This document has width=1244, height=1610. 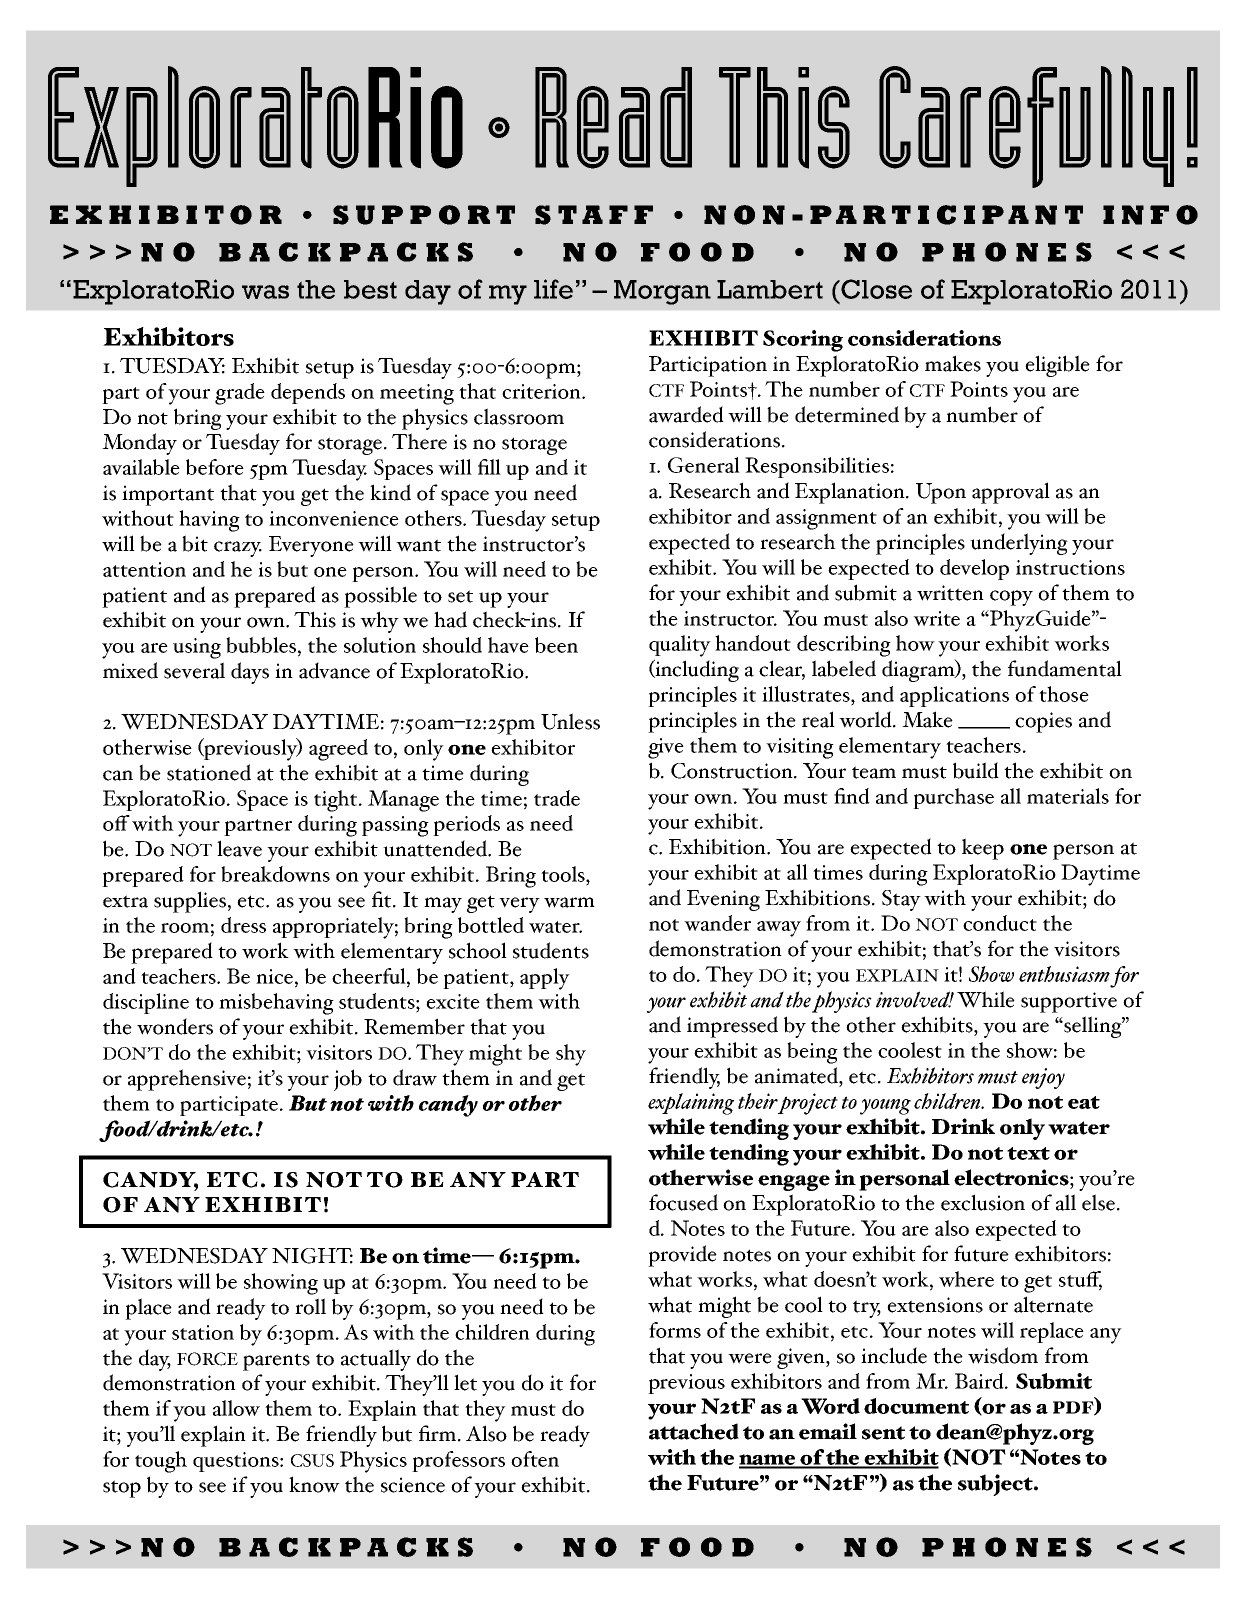 I want to click on life, so click(x=553, y=289).
